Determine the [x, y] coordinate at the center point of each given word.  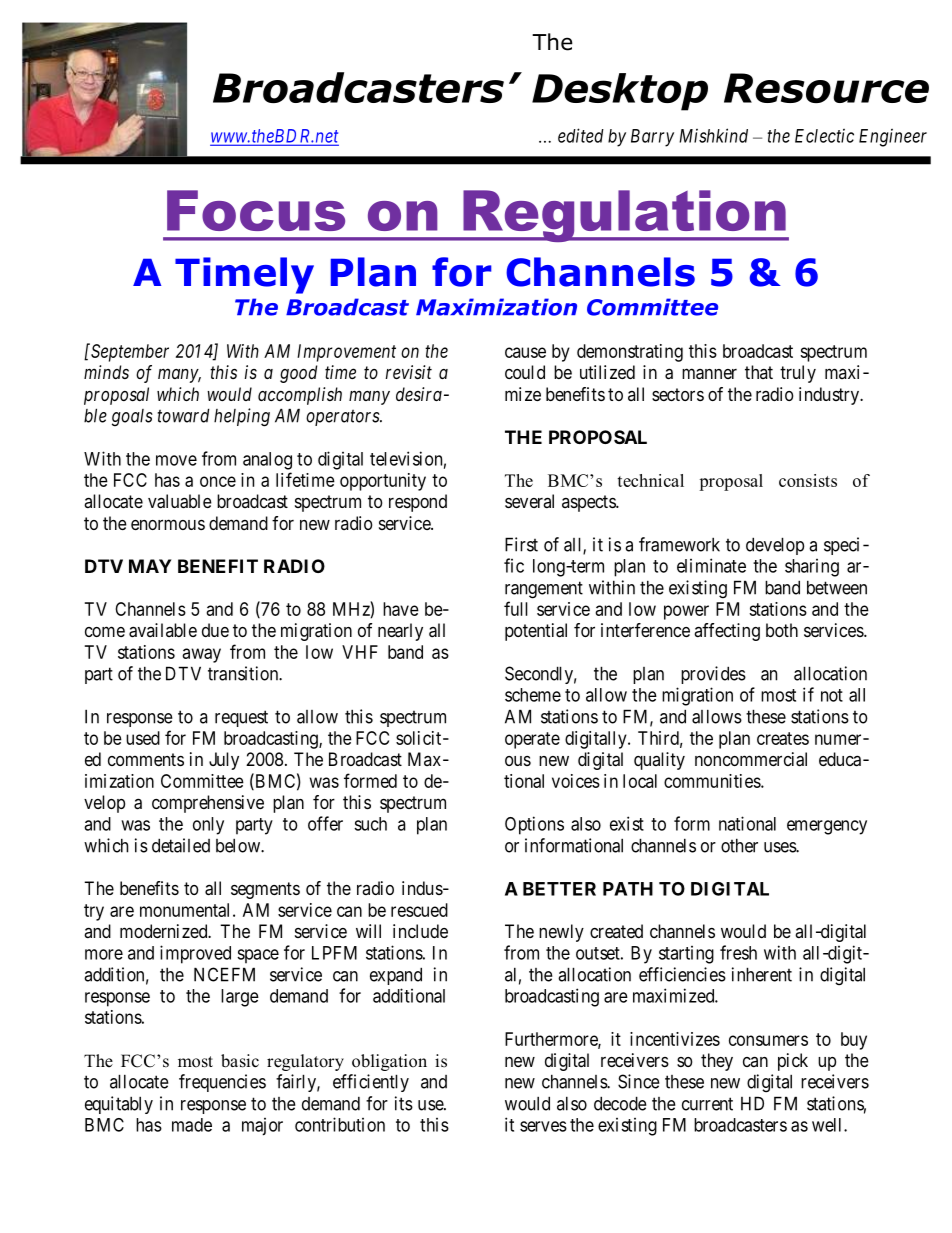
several [529, 501]
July [224, 761]
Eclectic [824, 136]
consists [808, 480]
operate [532, 740]
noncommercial [751, 759]
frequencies [222, 1083]
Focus [256, 210]
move [176, 460]
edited [581, 135]
